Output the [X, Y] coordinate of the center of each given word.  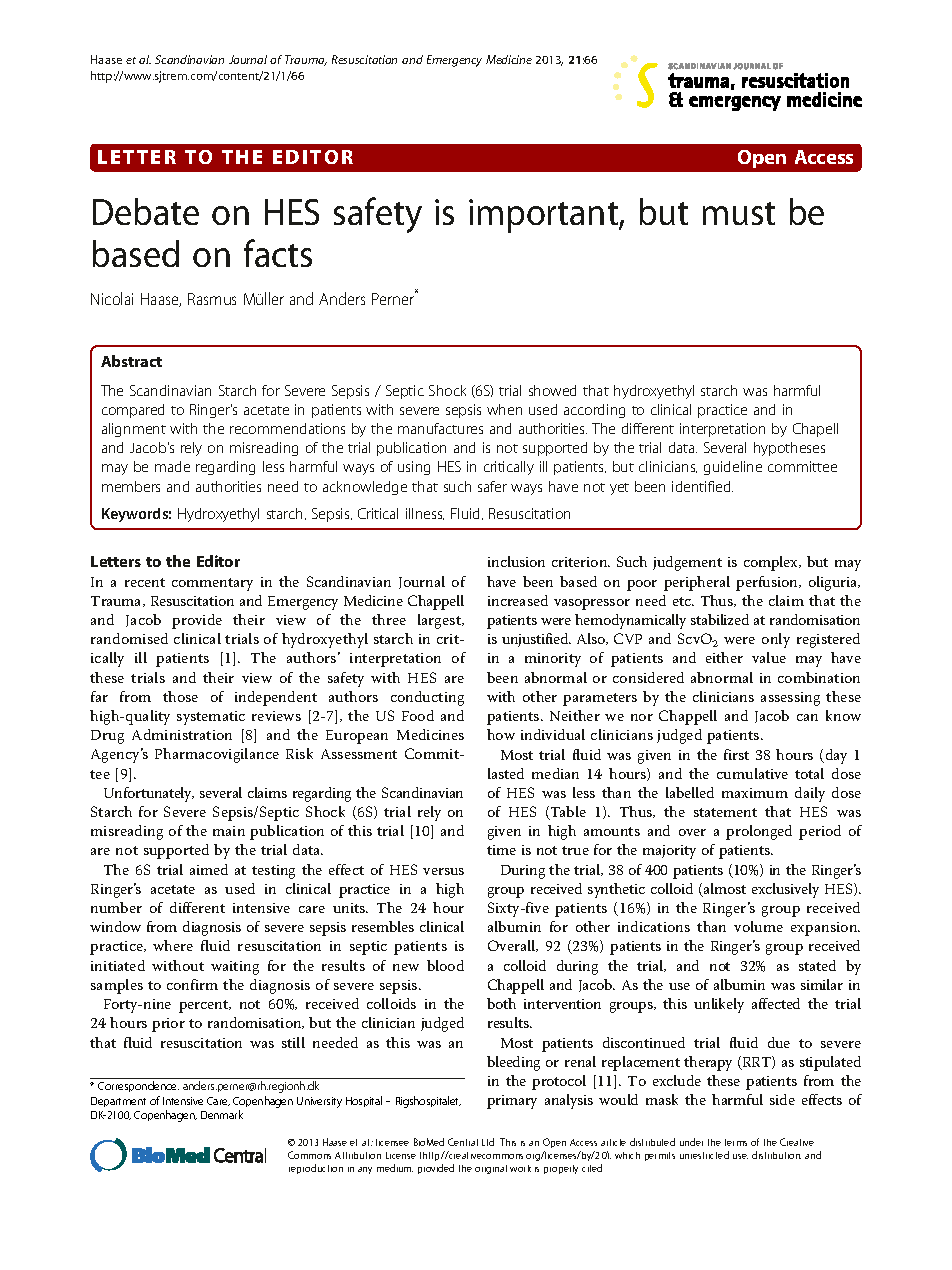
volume [758, 926]
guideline [733, 468]
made [172, 466]
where [173, 945]
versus [443, 871]
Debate [146, 211]
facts [278, 253]
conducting [427, 698]
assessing [790, 699]
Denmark [222, 1114]
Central [463, 1142]
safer [492, 486]
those [180, 696]
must [739, 213]
